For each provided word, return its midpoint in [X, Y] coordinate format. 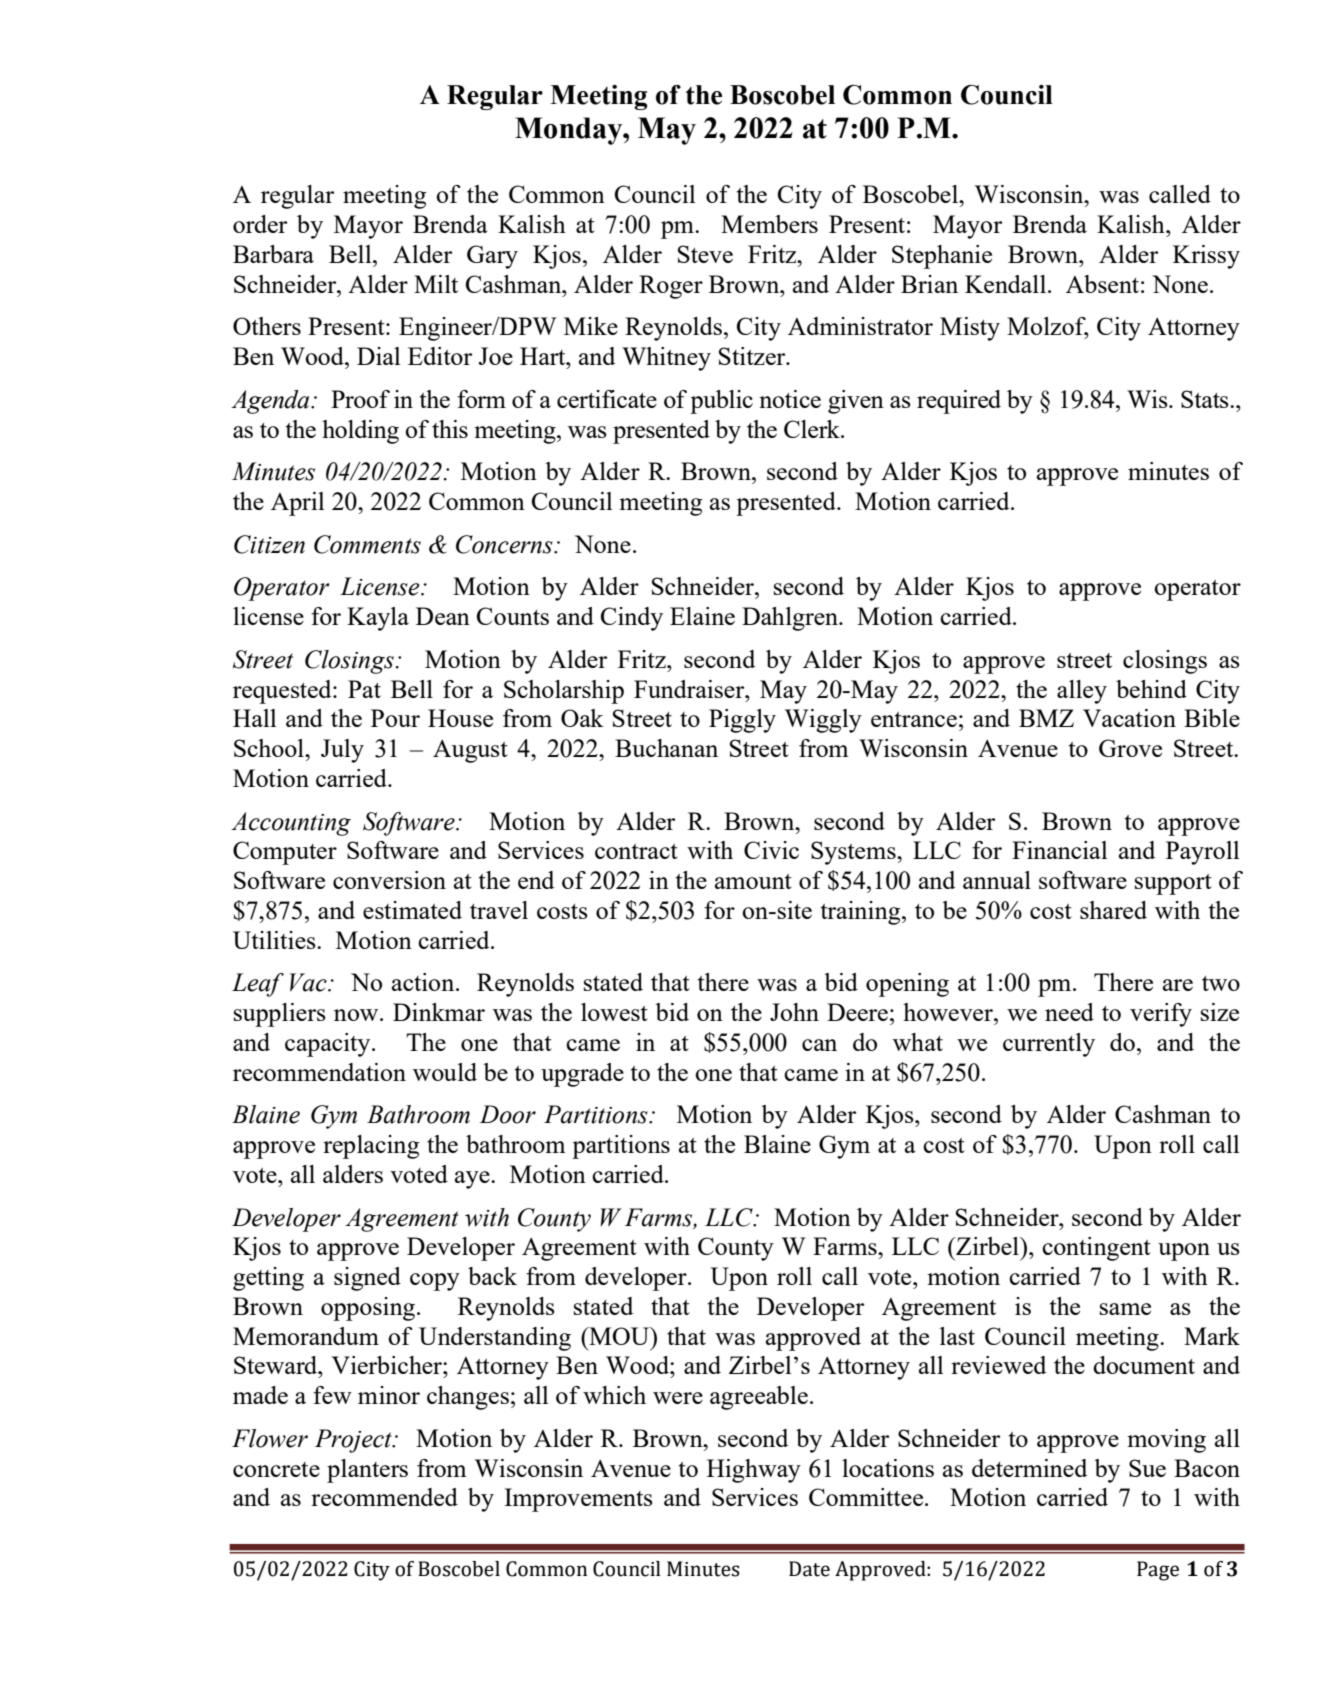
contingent [1096, 1249]
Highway [754, 1471]
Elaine [702, 616]
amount [753, 881]
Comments [367, 544]
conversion [389, 880]
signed [367, 1279]
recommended [384, 1497]
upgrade [582, 1075]
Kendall [1007, 284]
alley [1082, 692]
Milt [436, 284]
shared [1113, 910]
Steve [705, 254]
